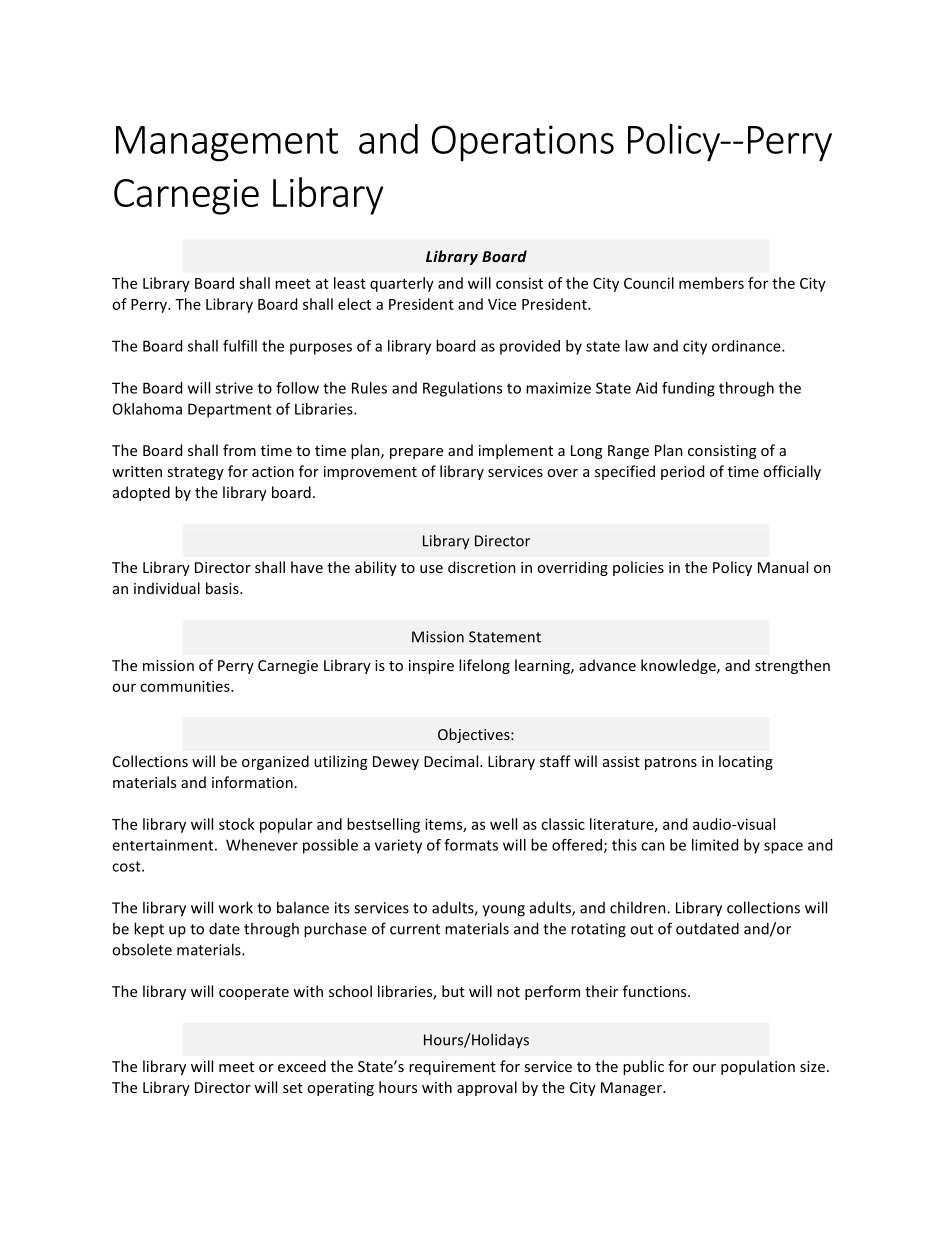 Image resolution: width=952 pixels, height=1233 pixels. What do you see at coordinates (758, 1067) in the screenshot?
I see `population` at bounding box center [758, 1067].
